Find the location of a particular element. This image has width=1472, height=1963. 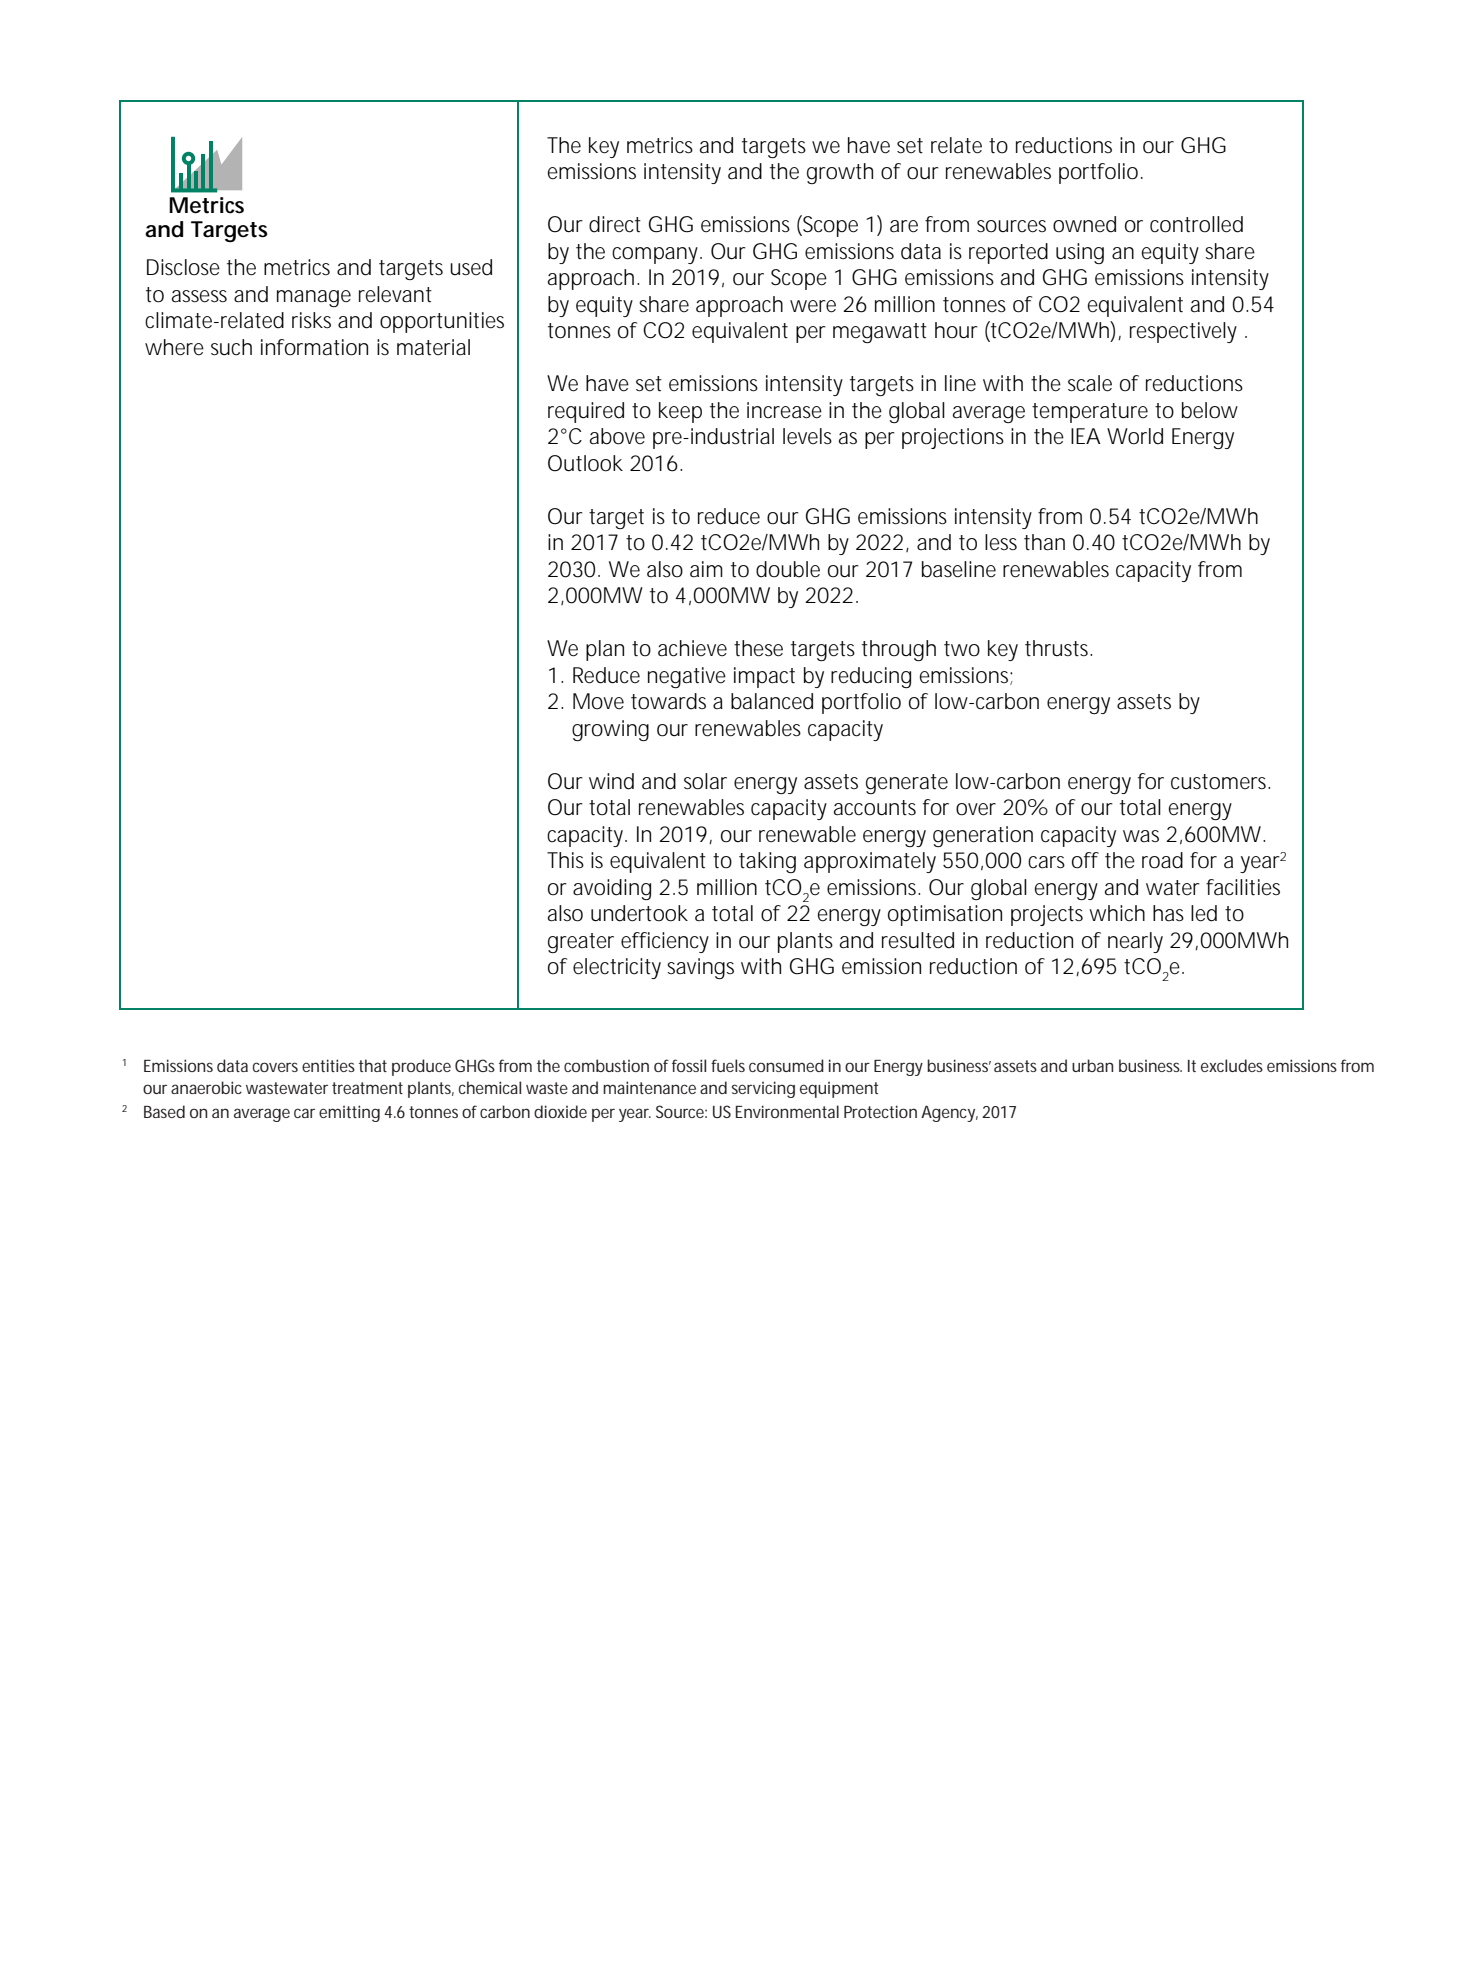

entities is located at coordinates (328, 1065).
